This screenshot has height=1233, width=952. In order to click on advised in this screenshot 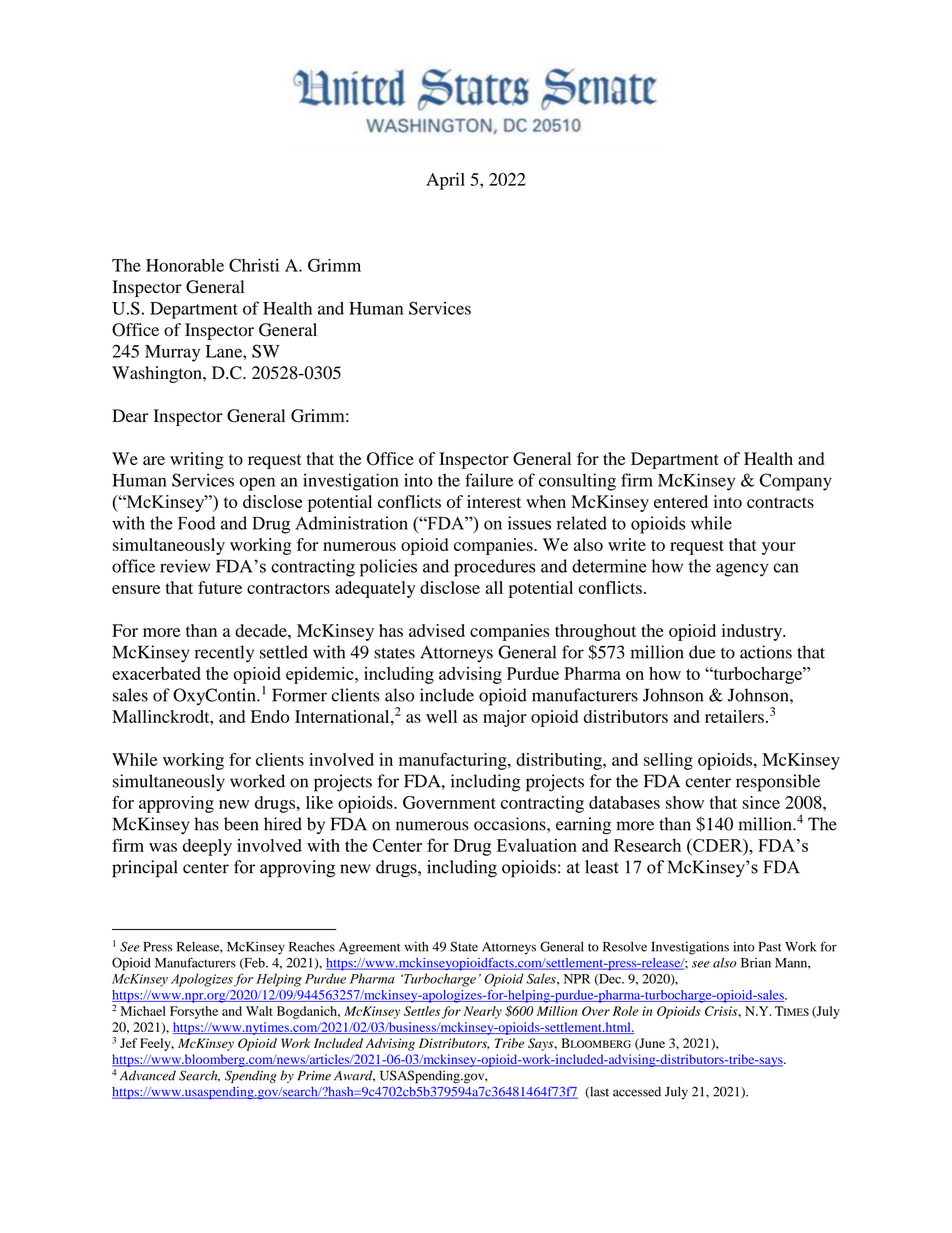, I will do `click(437, 630)`.
